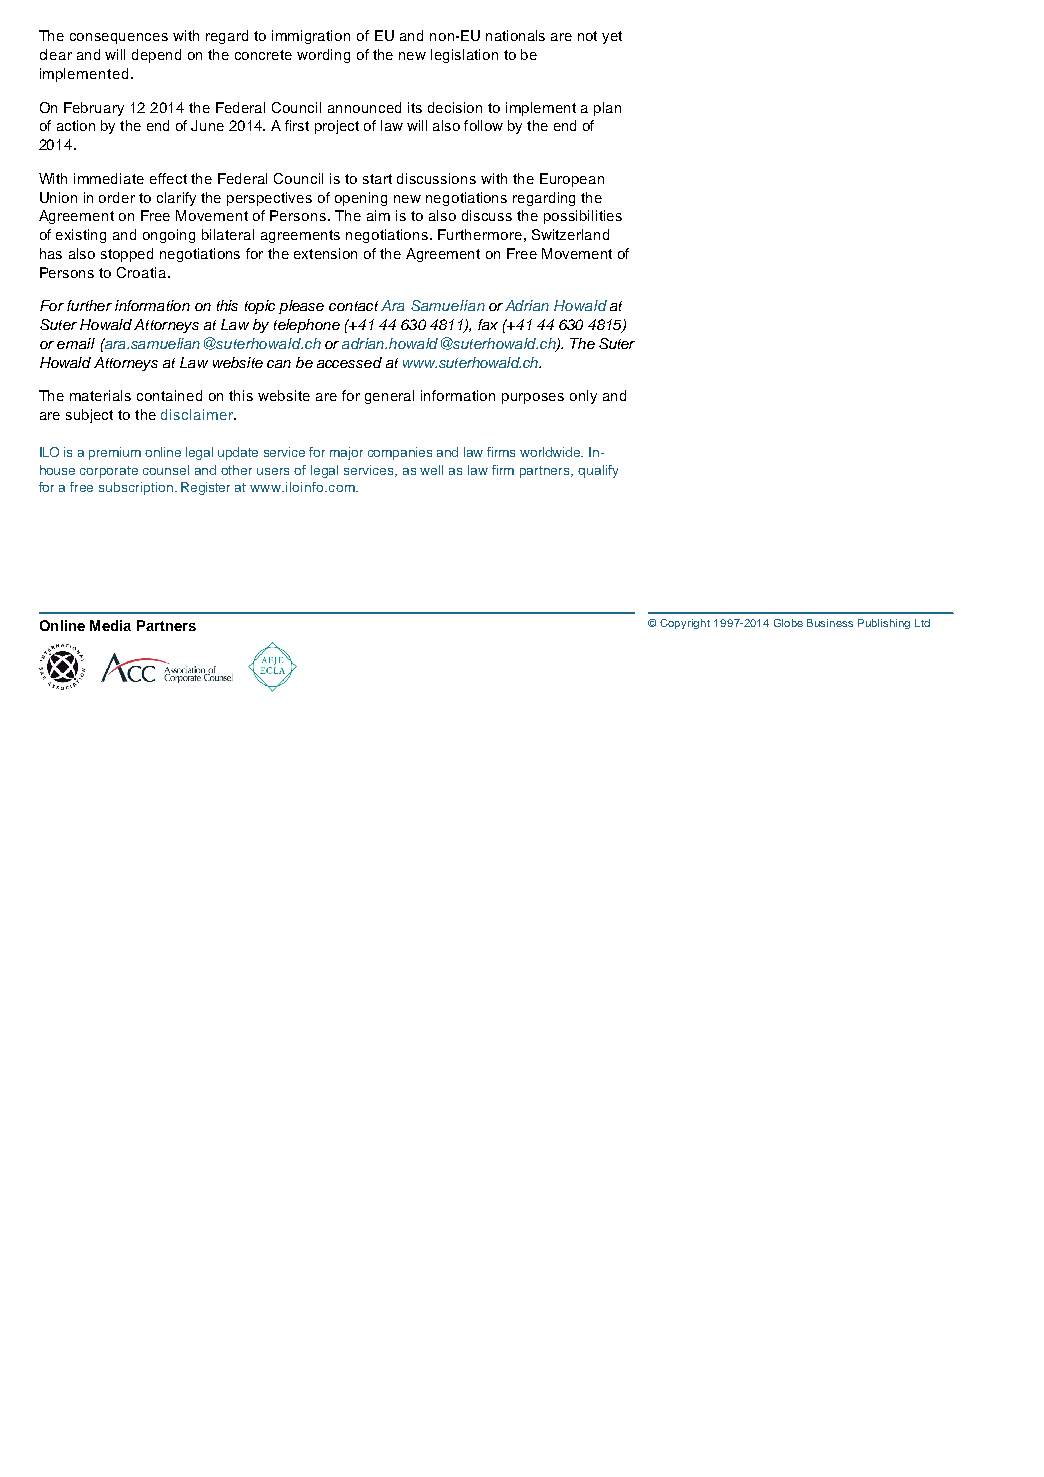  I want to click on qualify, so click(598, 471).
